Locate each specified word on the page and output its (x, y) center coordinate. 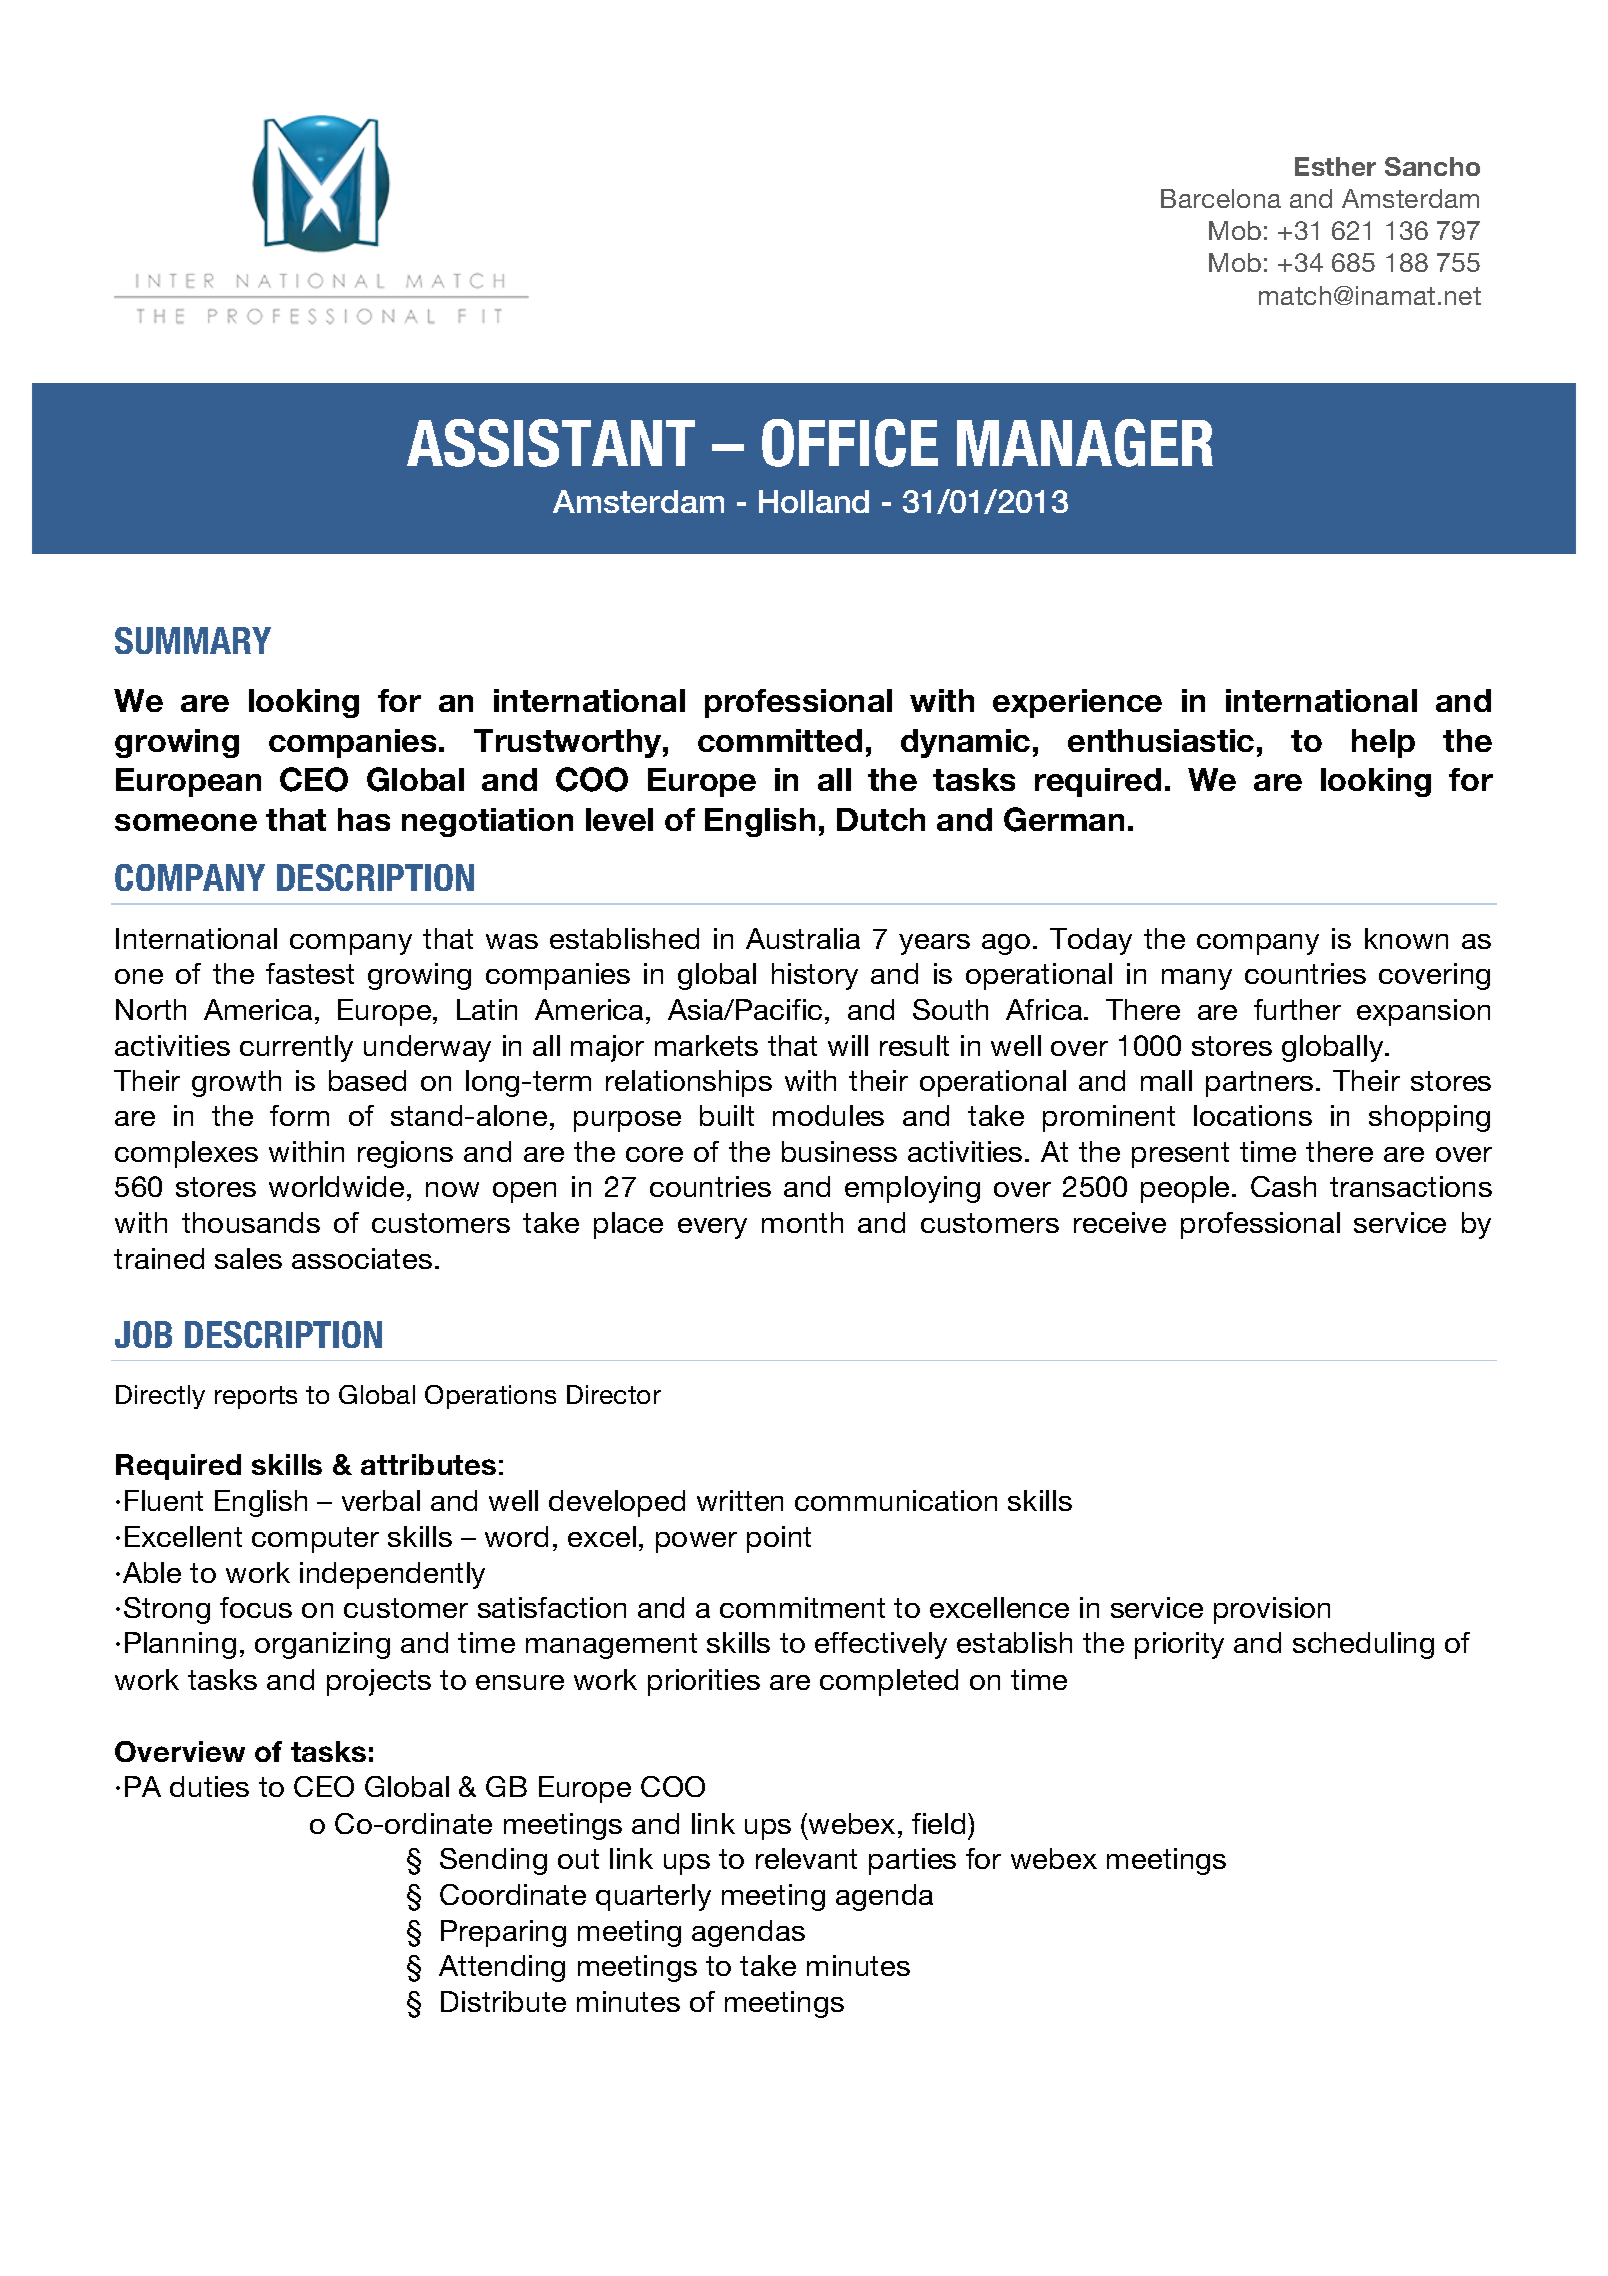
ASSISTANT (551, 443)
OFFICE (850, 443)
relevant (806, 1858)
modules (828, 1115)
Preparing (503, 1933)
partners (1259, 1084)
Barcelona (1221, 198)
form (299, 1115)
